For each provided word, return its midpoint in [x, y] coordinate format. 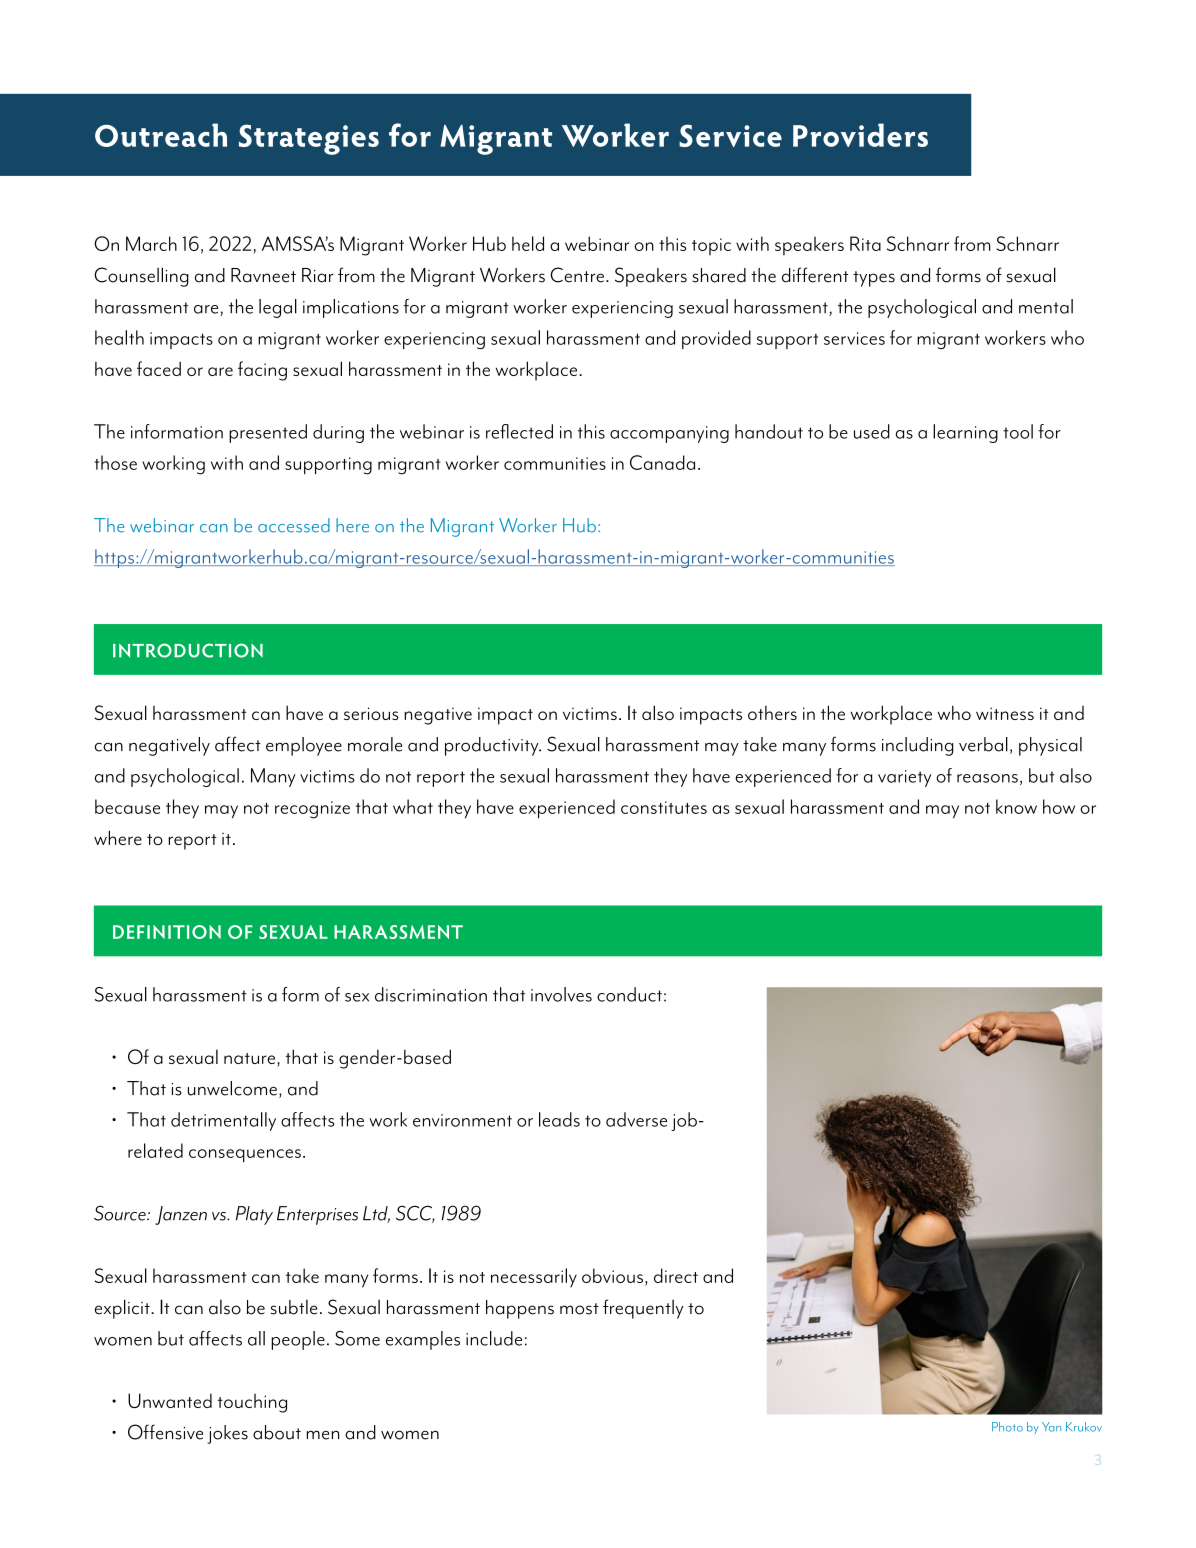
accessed [294, 525]
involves [561, 994]
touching [252, 1403]
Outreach [161, 135]
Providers [860, 135]
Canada [662, 462]
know [1016, 806]
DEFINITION [167, 932]
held [528, 243]
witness [1005, 713]
